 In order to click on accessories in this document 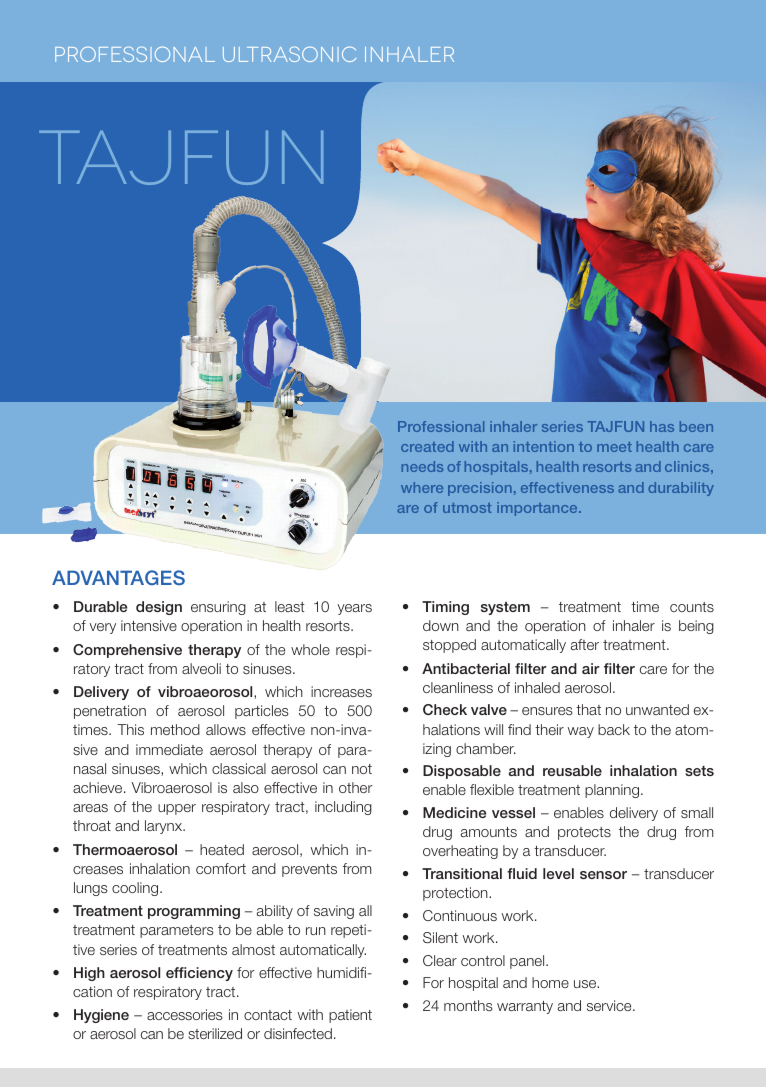, I will do `click(185, 1014)`.
